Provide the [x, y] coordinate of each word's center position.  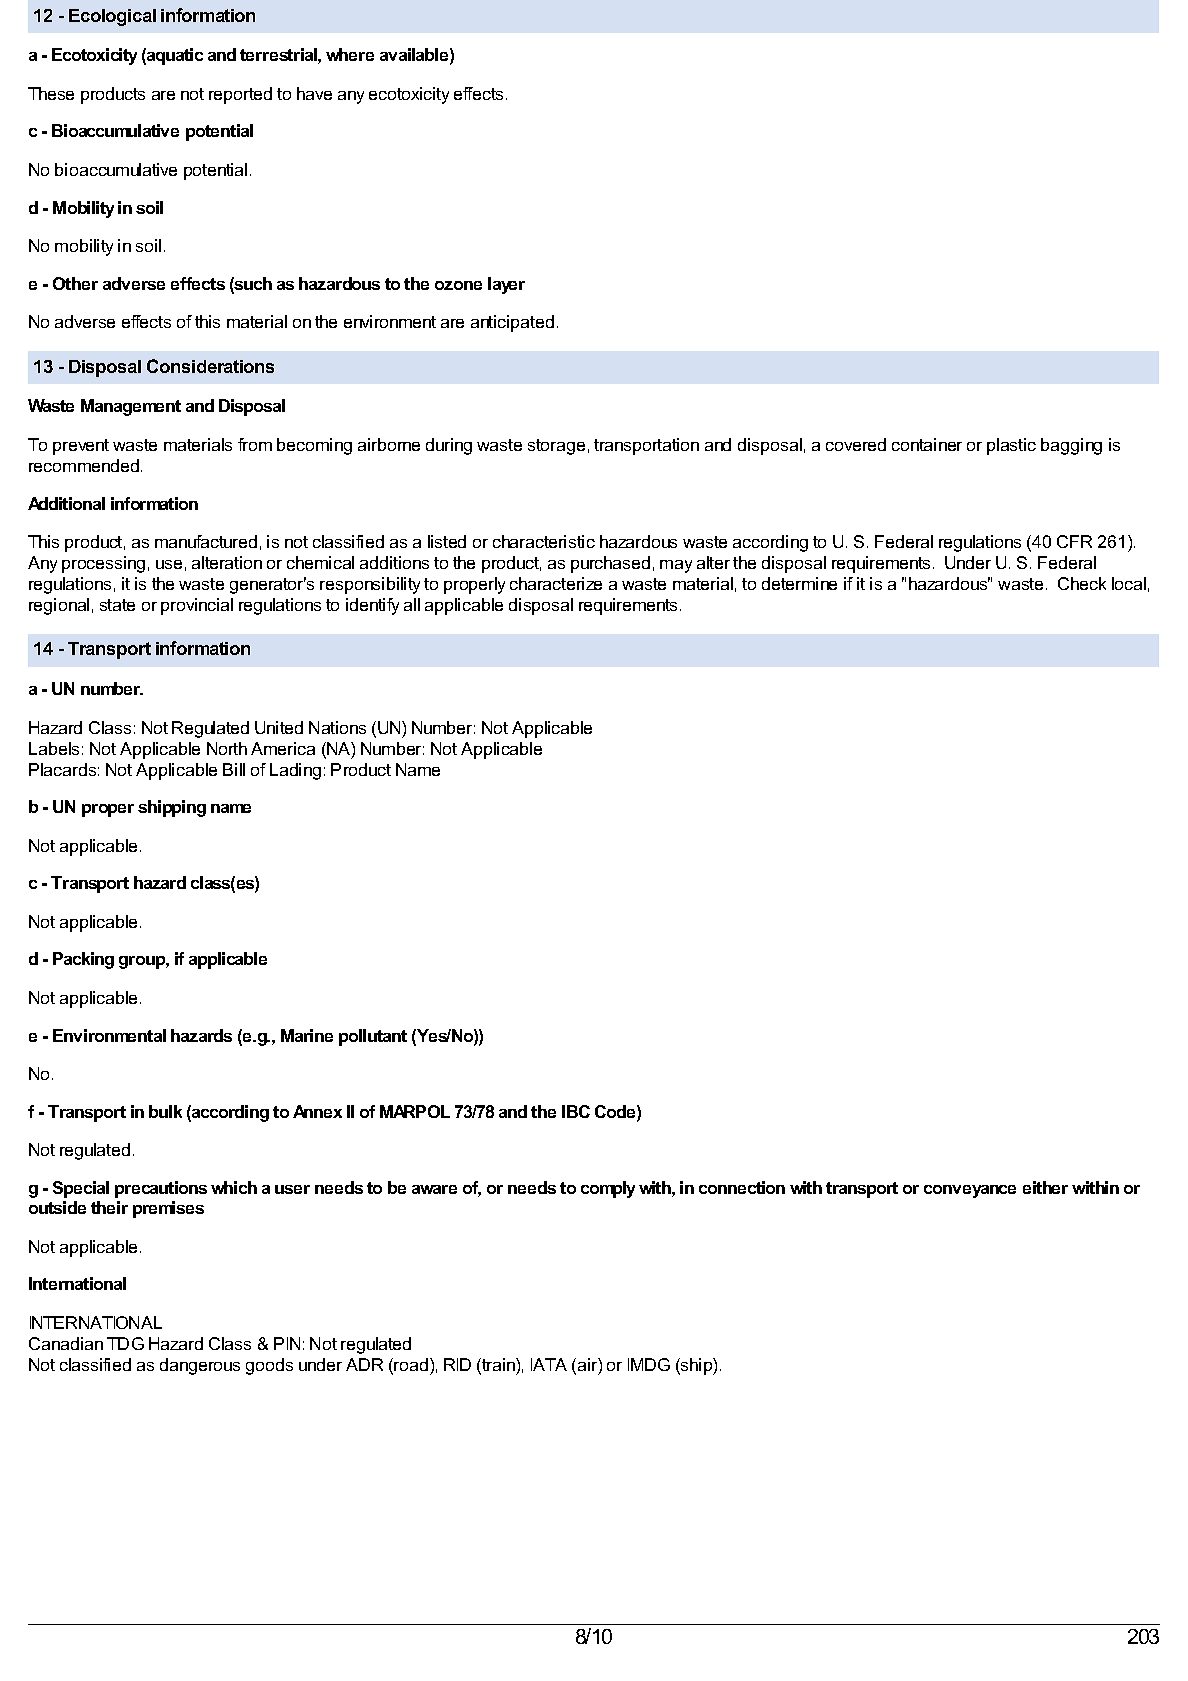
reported [240, 95]
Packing [83, 960]
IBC [576, 1111]
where [350, 54]
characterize [556, 583]
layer [506, 285]
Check [1082, 583]
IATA [549, 1364]
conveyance [970, 1191]
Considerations [210, 366]
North [227, 748]
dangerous [200, 1366]
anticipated [512, 323]
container [927, 444]
